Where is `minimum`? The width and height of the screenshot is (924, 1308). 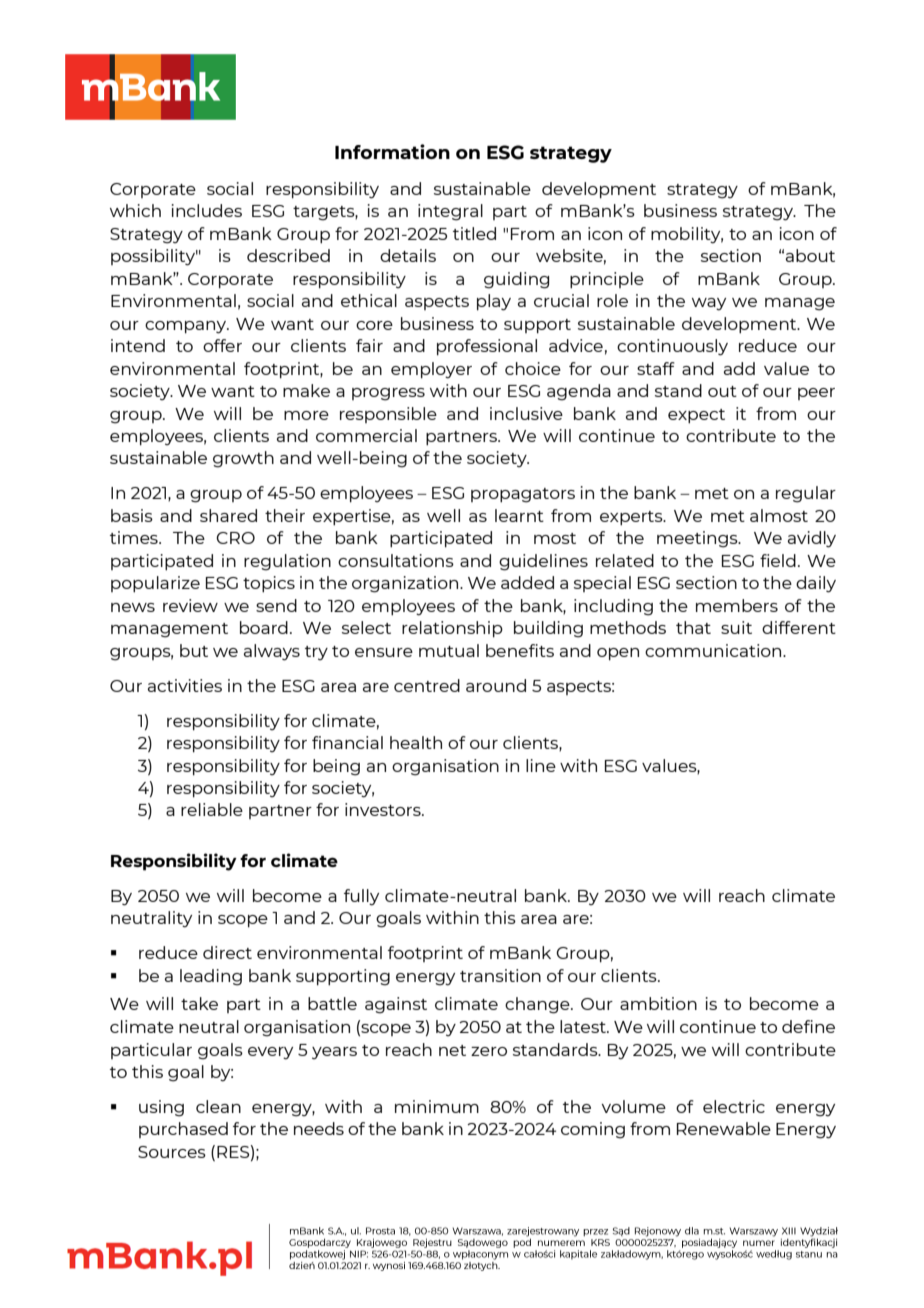
minimum is located at coordinates (437, 1106).
